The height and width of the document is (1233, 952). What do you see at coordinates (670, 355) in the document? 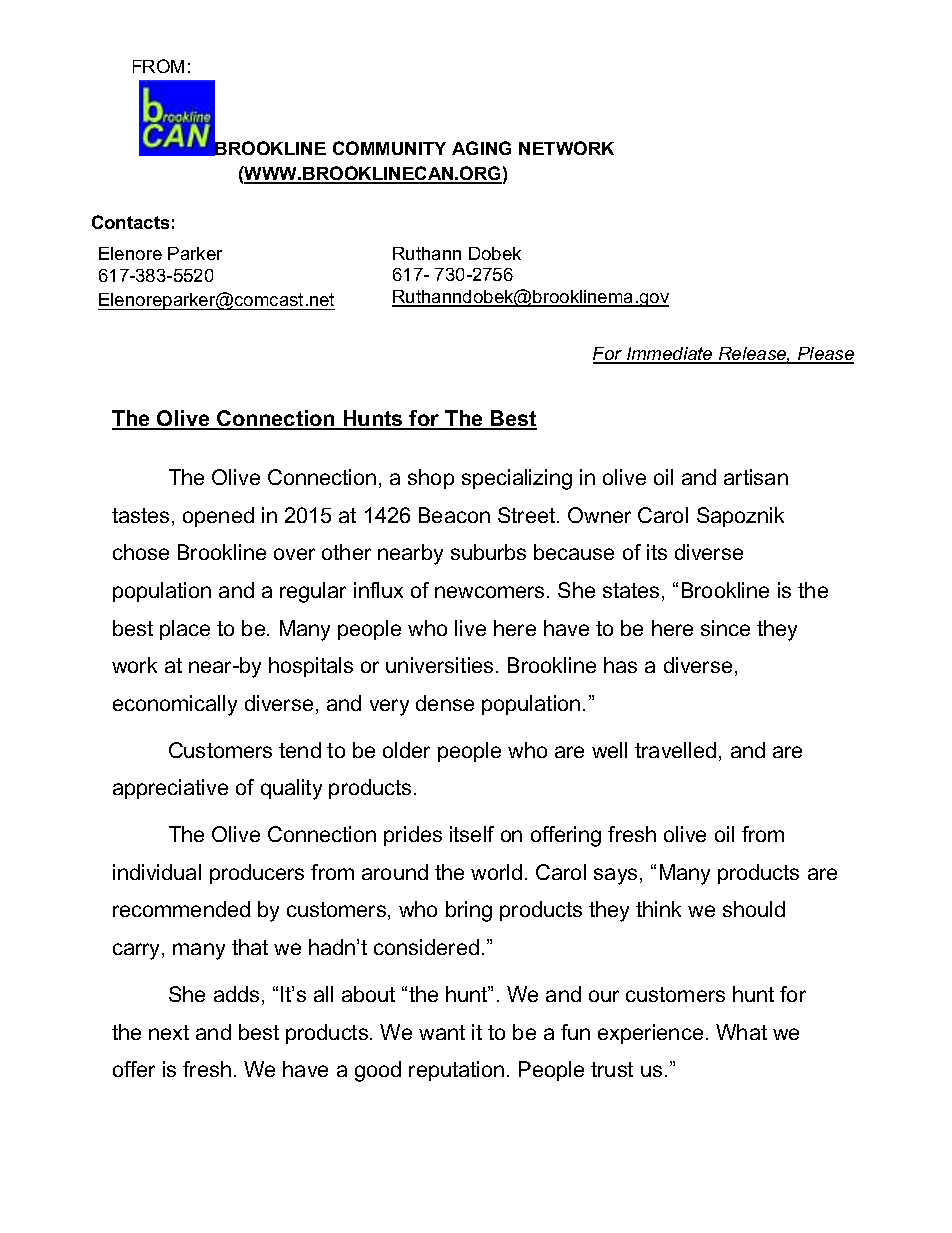
I see `Immediate` at bounding box center [670, 355].
